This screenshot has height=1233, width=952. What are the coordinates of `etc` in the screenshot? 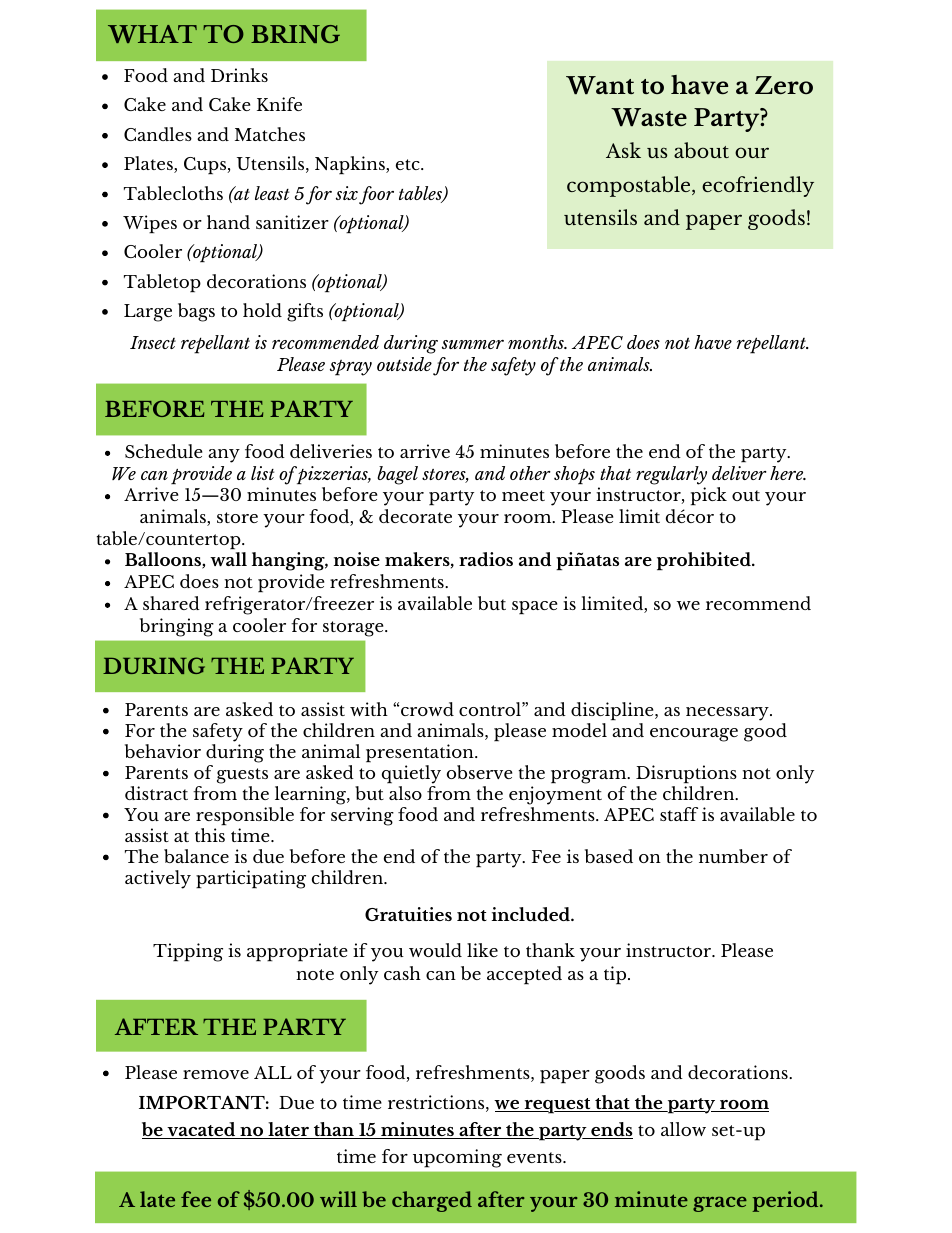 It's located at (409, 164).
